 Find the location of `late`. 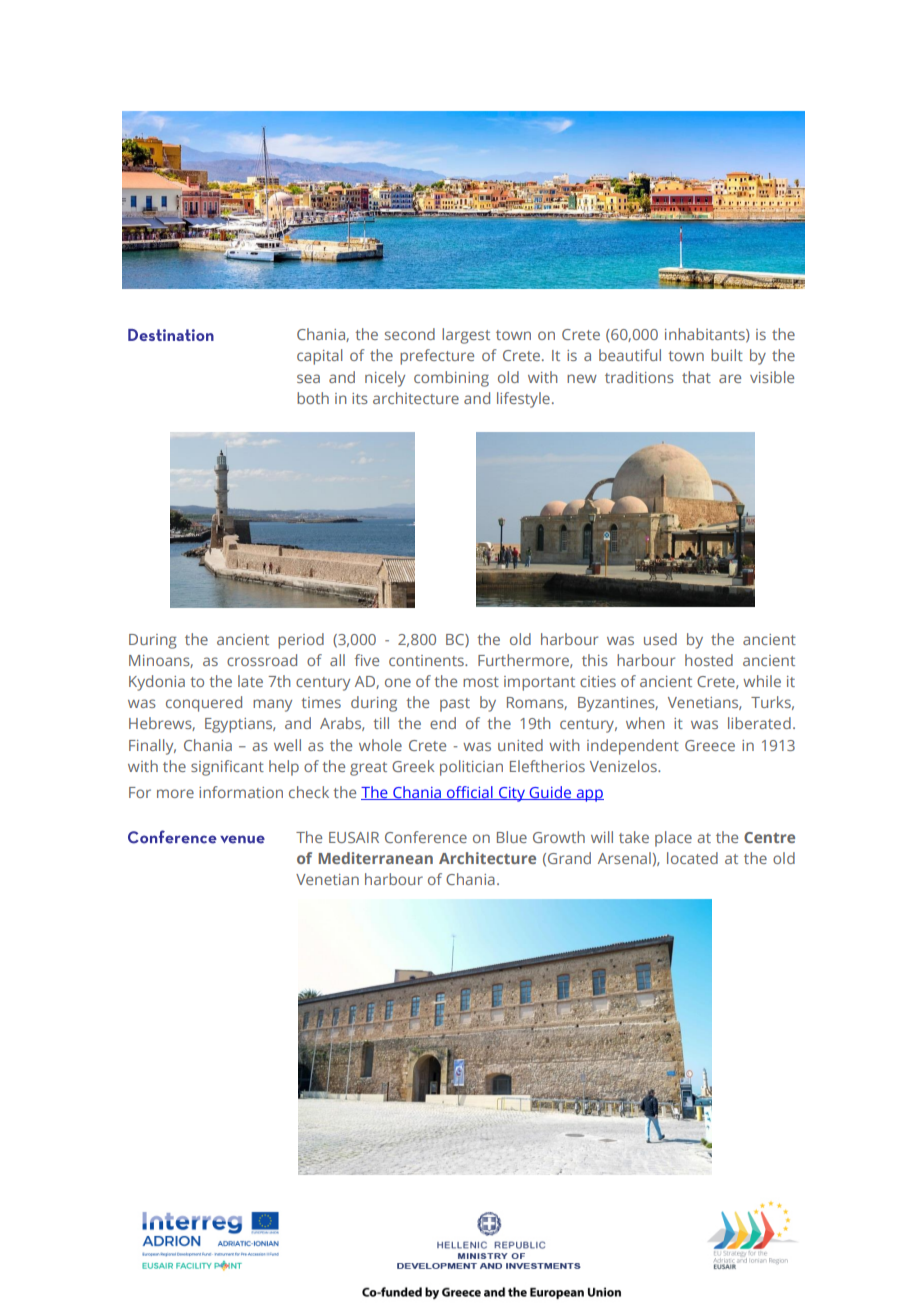

late is located at coordinates (250, 681).
